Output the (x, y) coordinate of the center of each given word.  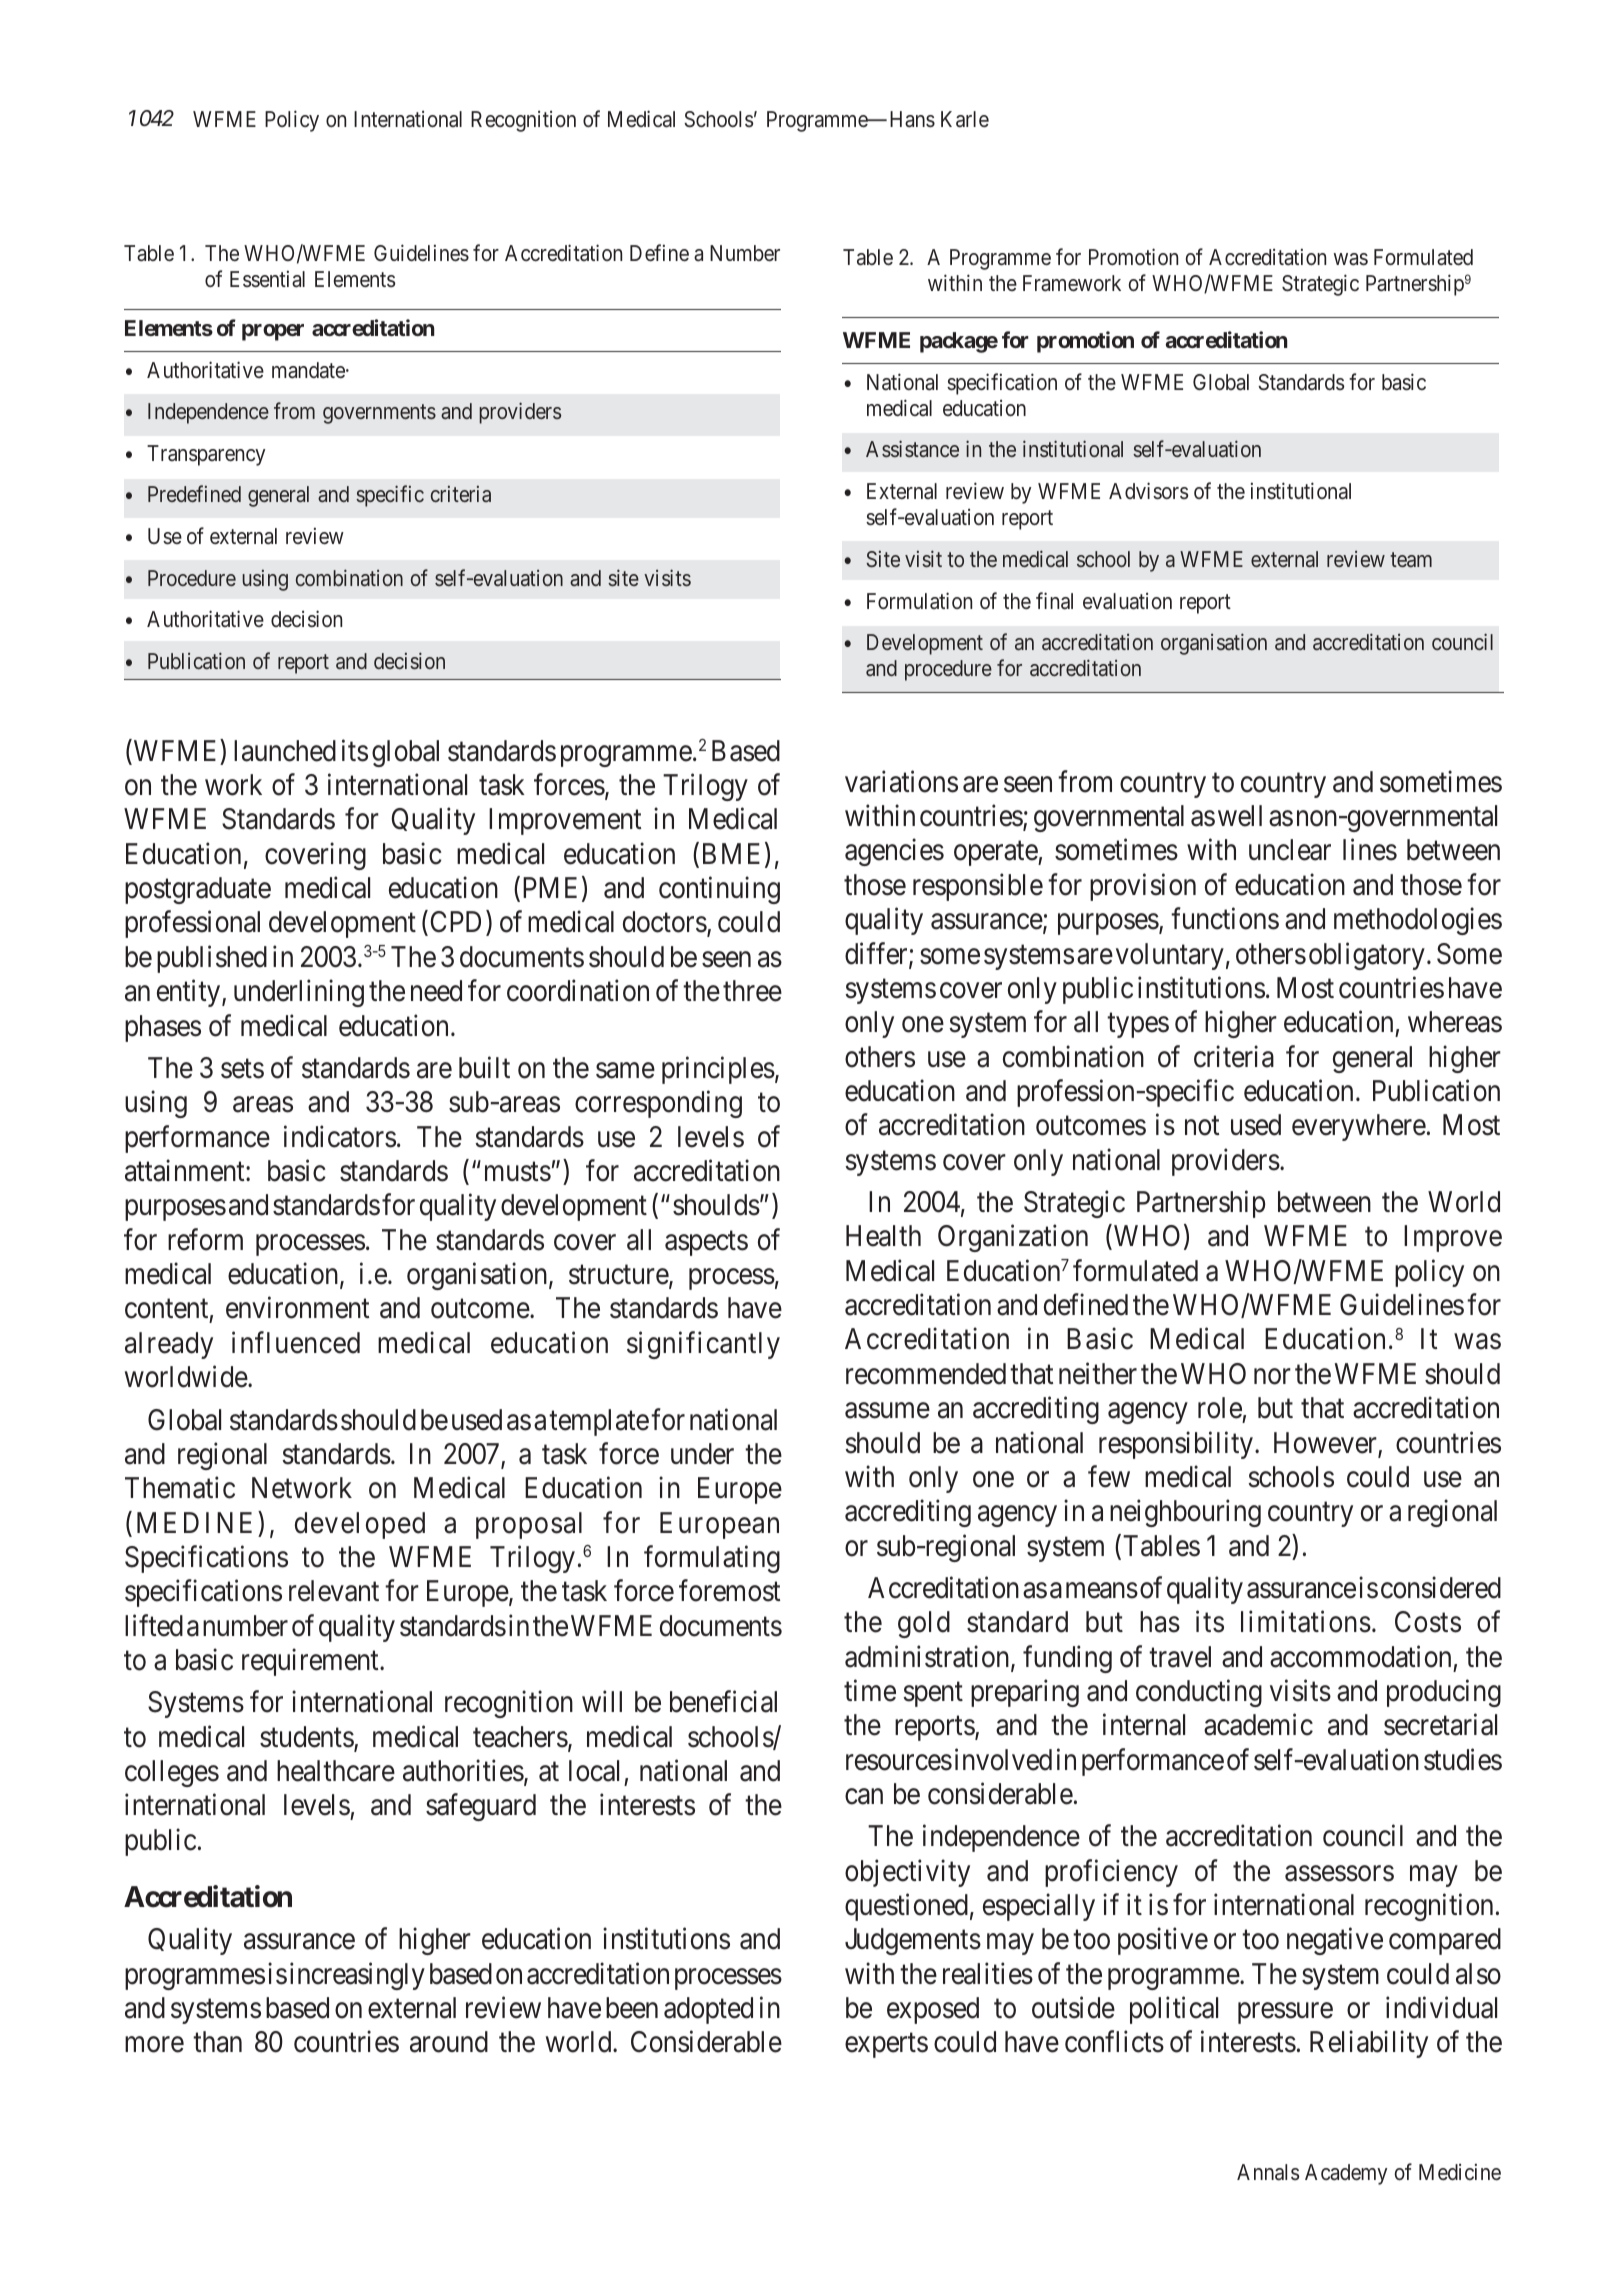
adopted (708, 2010)
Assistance (912, 448)
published (212, 959)
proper (273, 332)
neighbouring (1185, 1513)
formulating (712, 1559)
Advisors (1149, 491)
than (217, 2042)
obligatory (1367, 956)
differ (877, 954)
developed (360, 1525)
